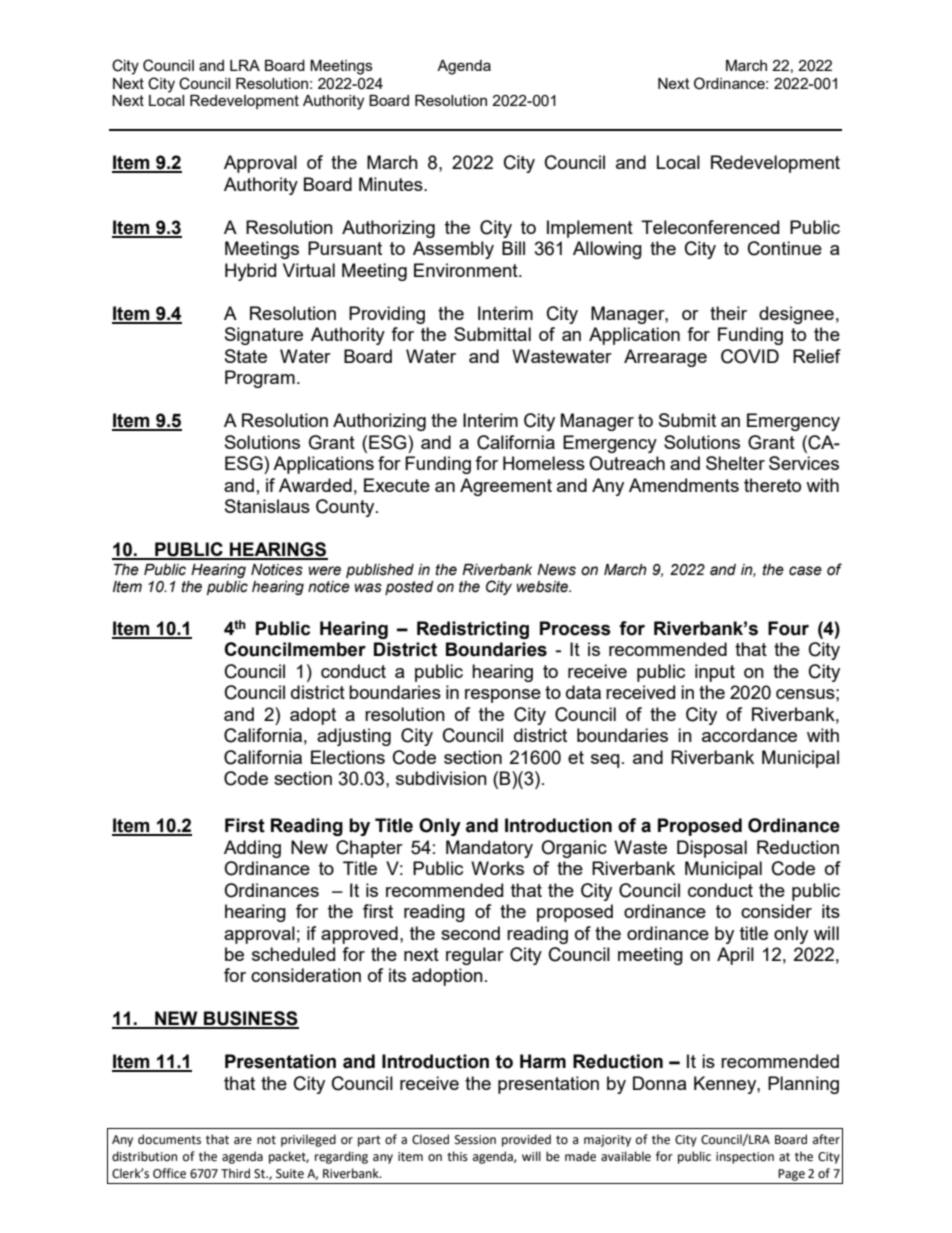 This image has height=1233, width=952. I want to click on are, so click(243, 1141).
